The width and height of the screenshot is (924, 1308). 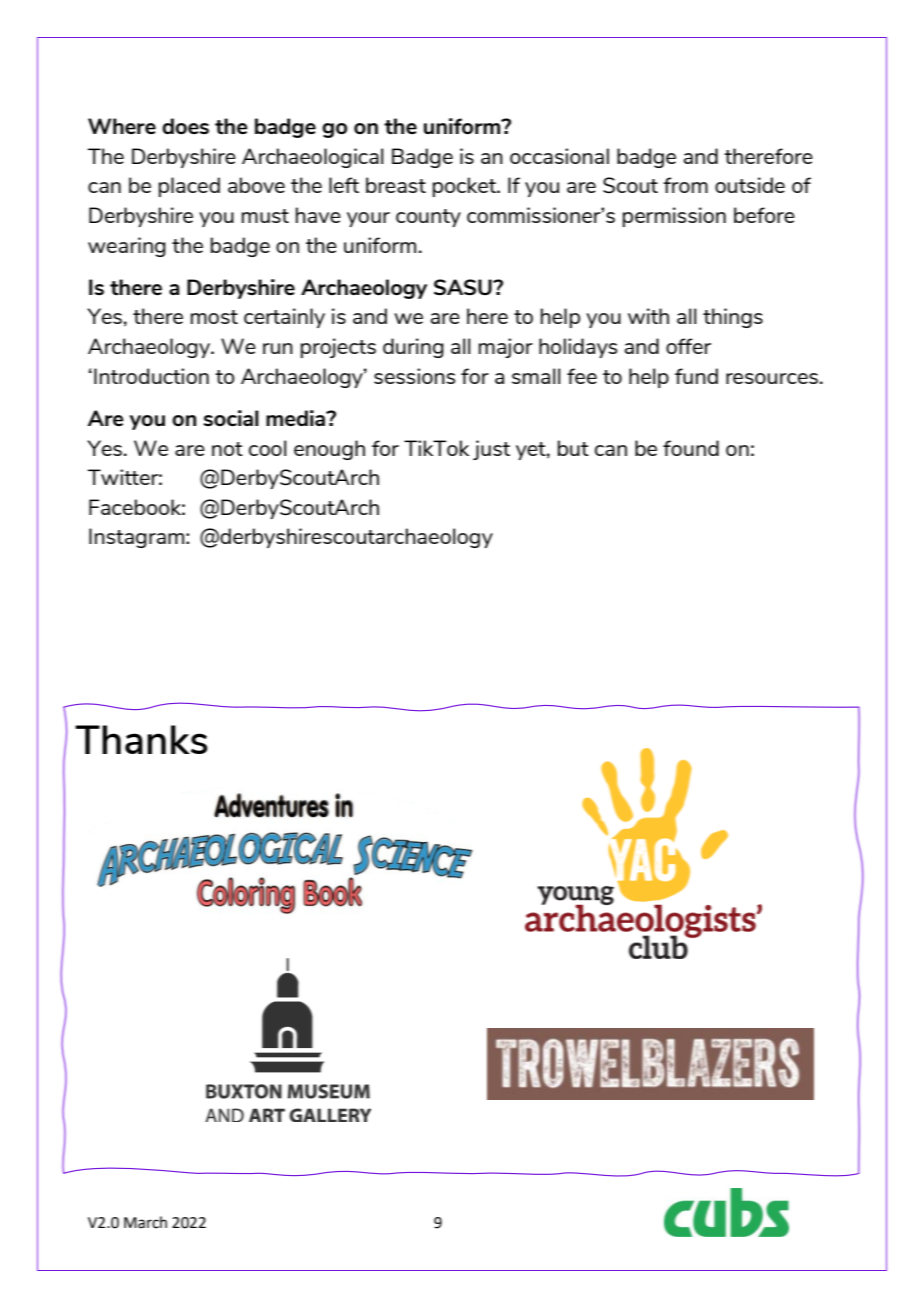 I want to click on but, so click(x=573, y=448).
